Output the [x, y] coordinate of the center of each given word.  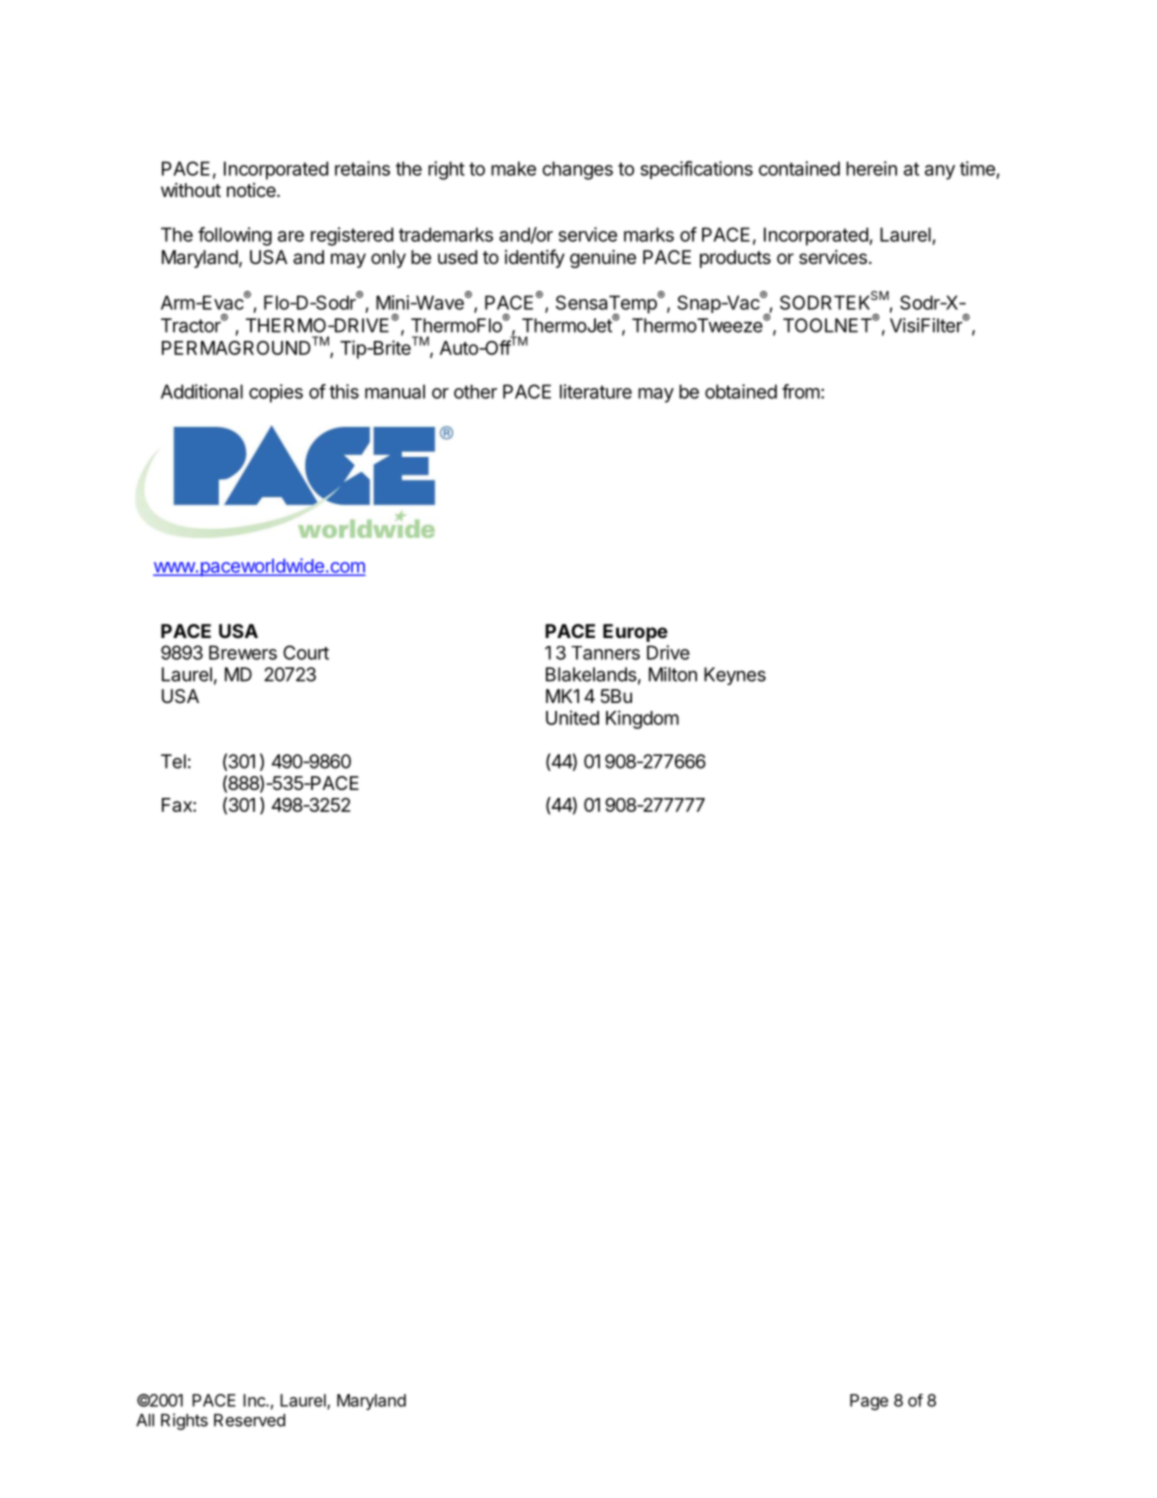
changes [577, 170]
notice [252, 190]
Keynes [735, 676]
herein [871, 168]
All [145, 1420]
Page [869, 1402]
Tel [173, 761]
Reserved [249, 1420]
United [572, 717]
